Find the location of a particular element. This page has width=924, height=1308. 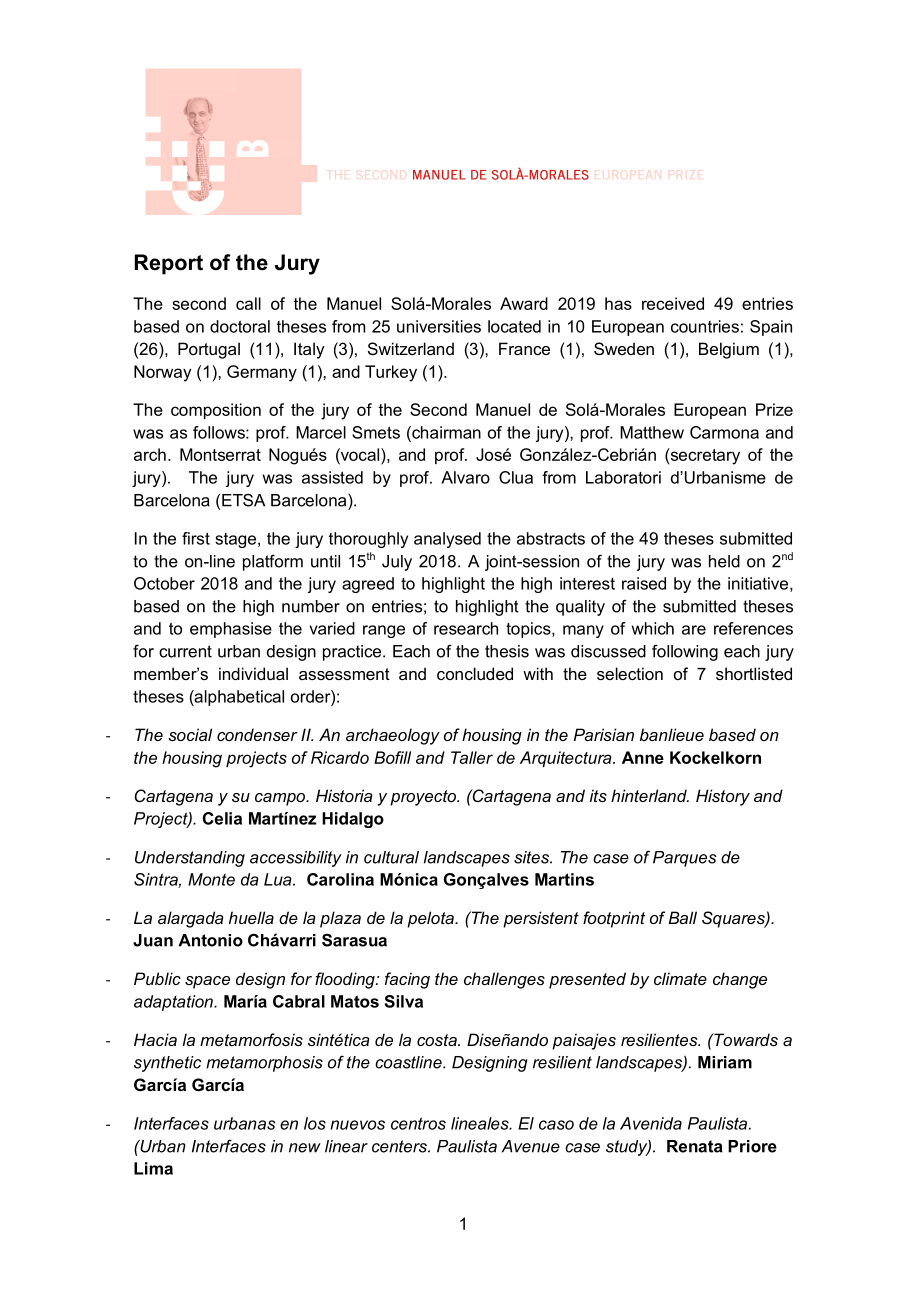

Avenue is located at coordinates (531, 1146).
